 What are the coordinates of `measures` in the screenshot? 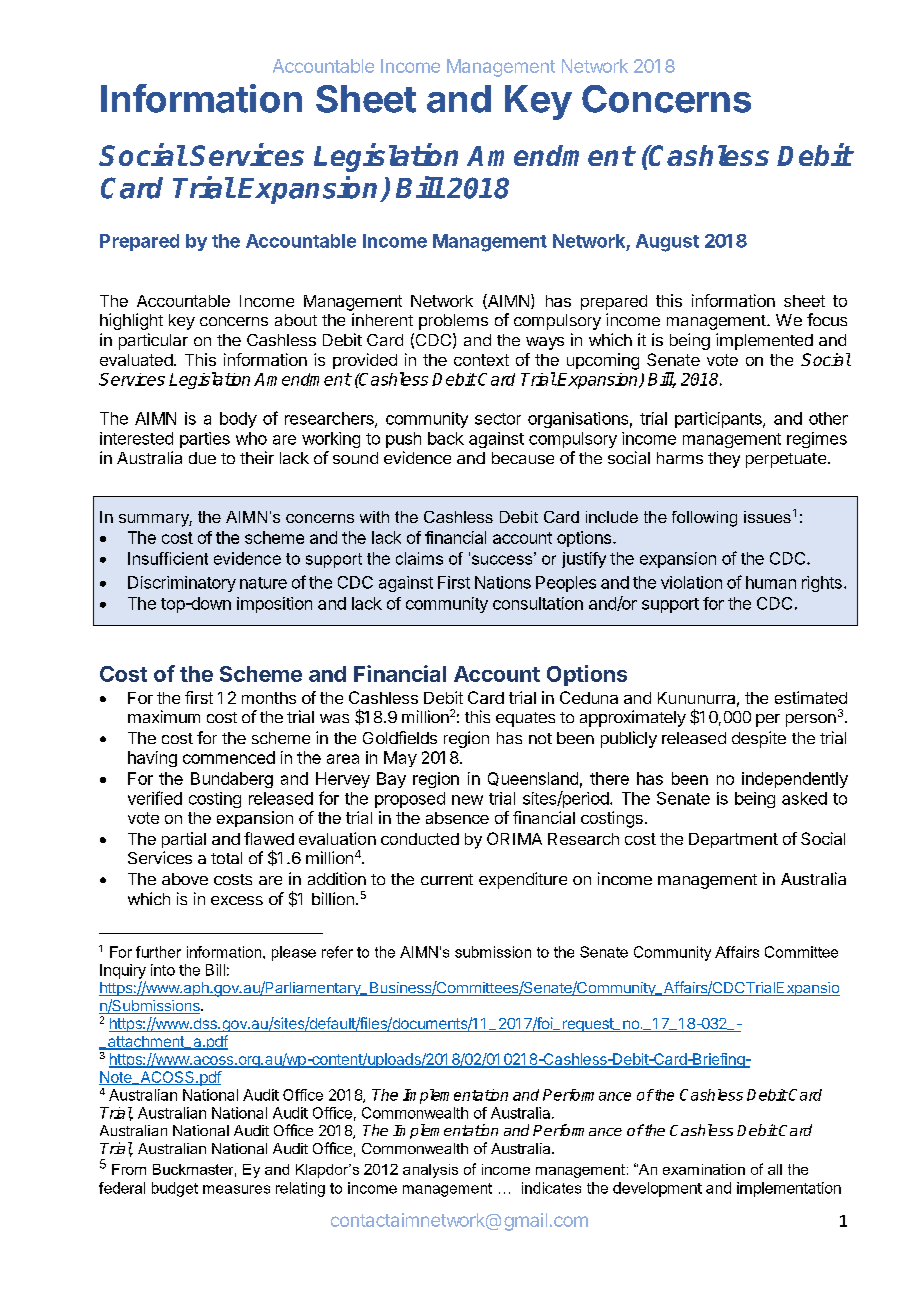 It's located at (236, 1189).
